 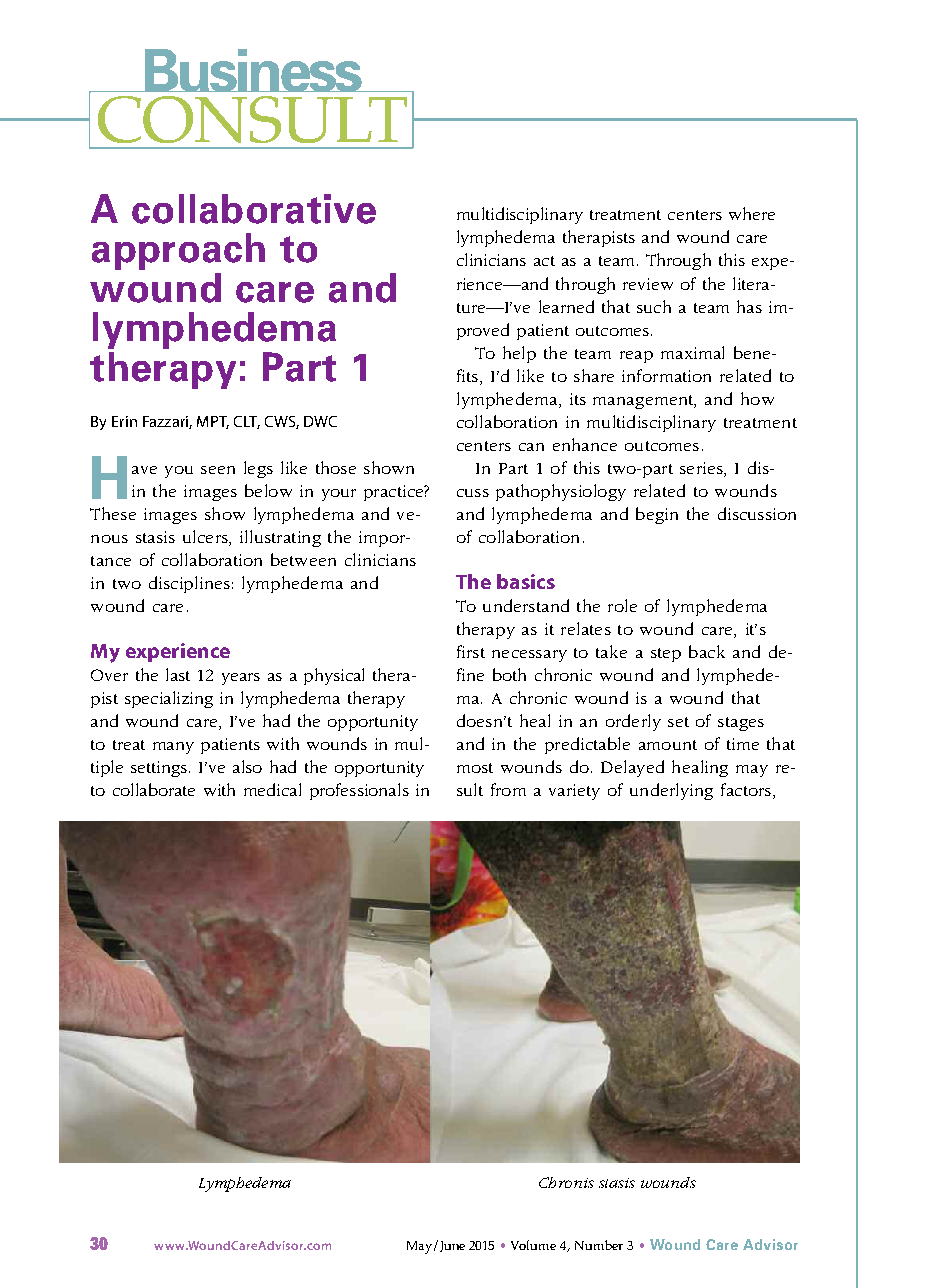 What do you see at coordinates (752, 213) in the screenshot?
I see `where` at bounding box center [752, 213].
